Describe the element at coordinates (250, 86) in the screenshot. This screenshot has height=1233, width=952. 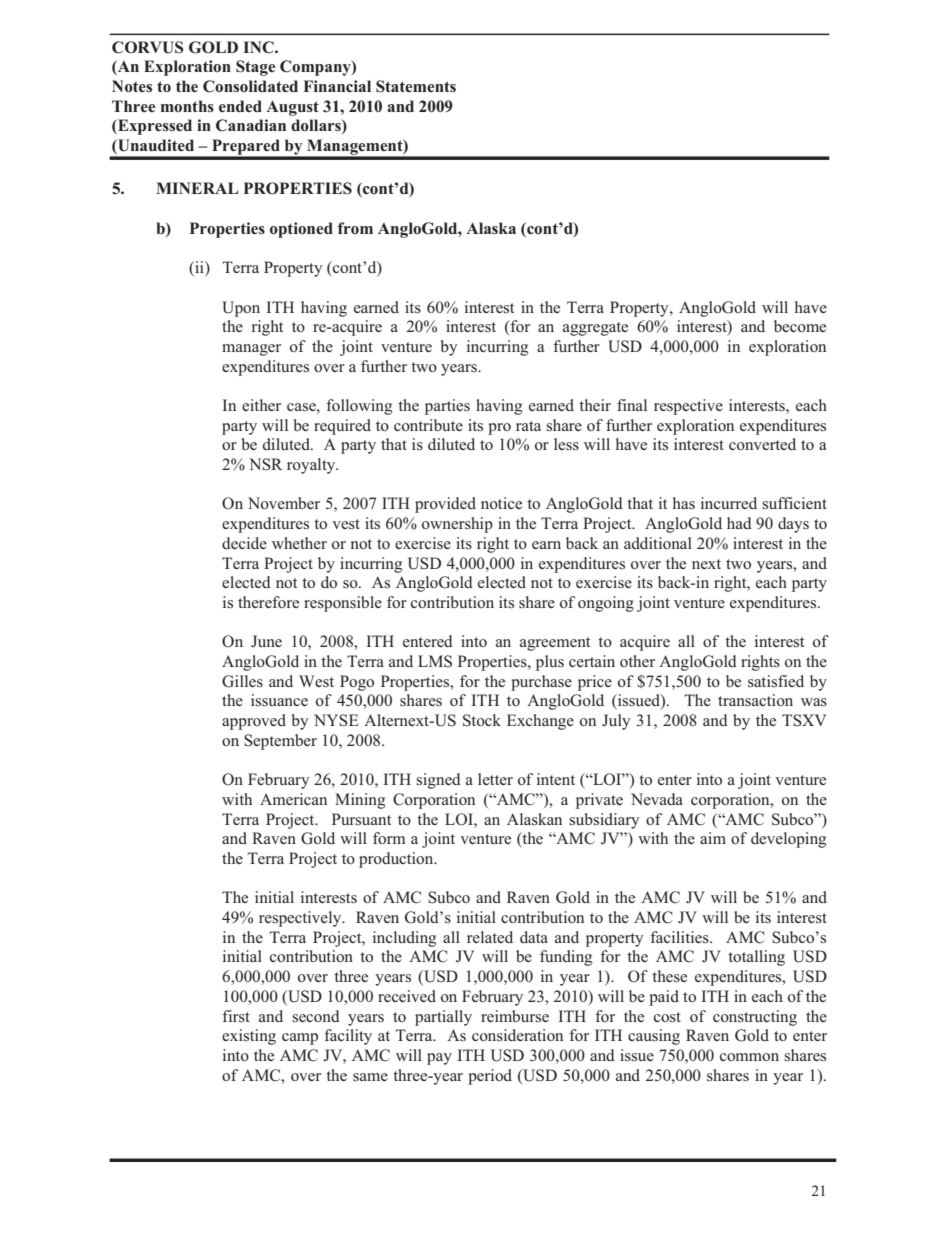
I see `Consolidated` at that location.
